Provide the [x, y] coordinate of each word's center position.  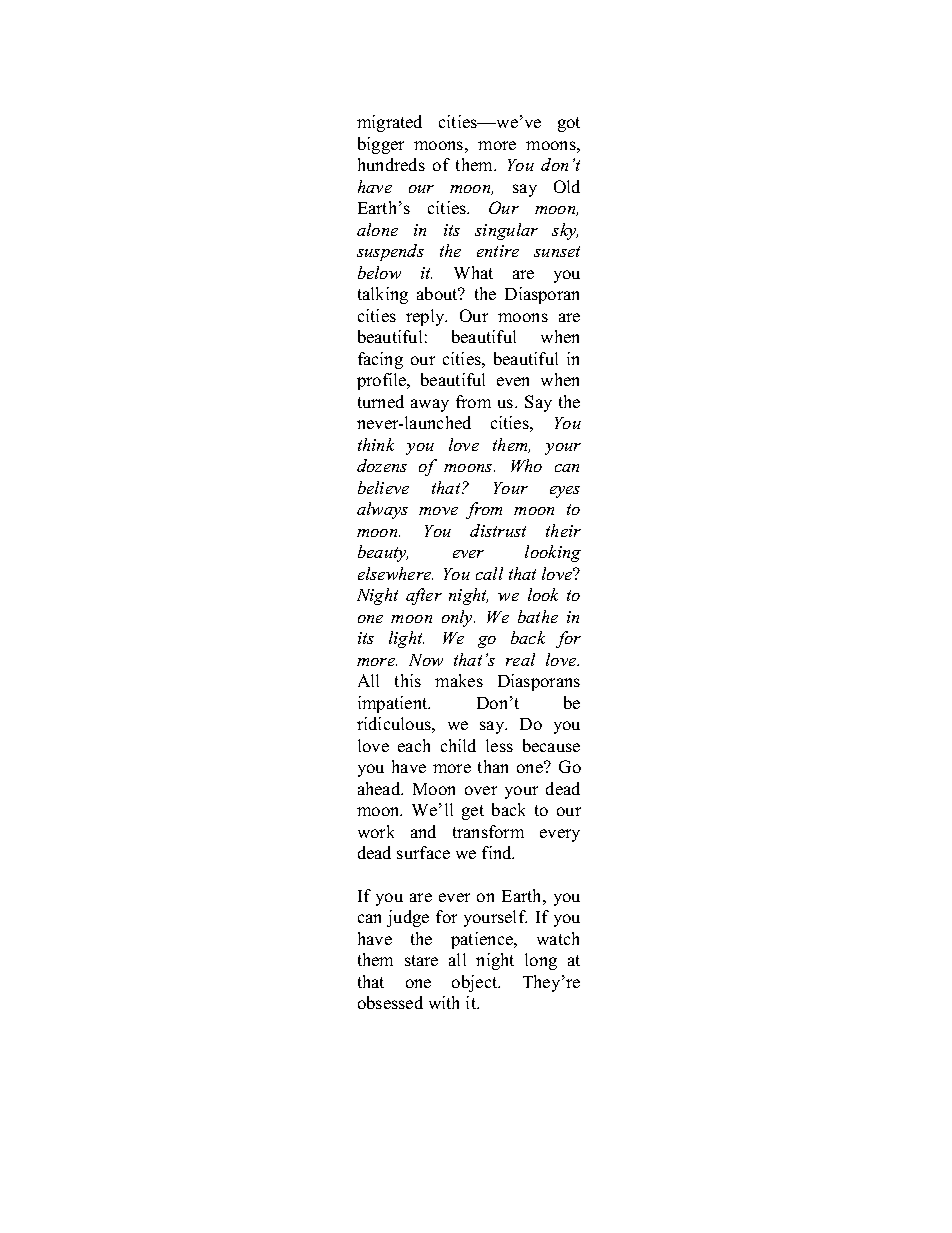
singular [506, 231]
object [476, 983]
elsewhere [395, 573]
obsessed [390, 1002]
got [569, 124]
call [489, 573]
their [563, 530]
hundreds [391, 164]
